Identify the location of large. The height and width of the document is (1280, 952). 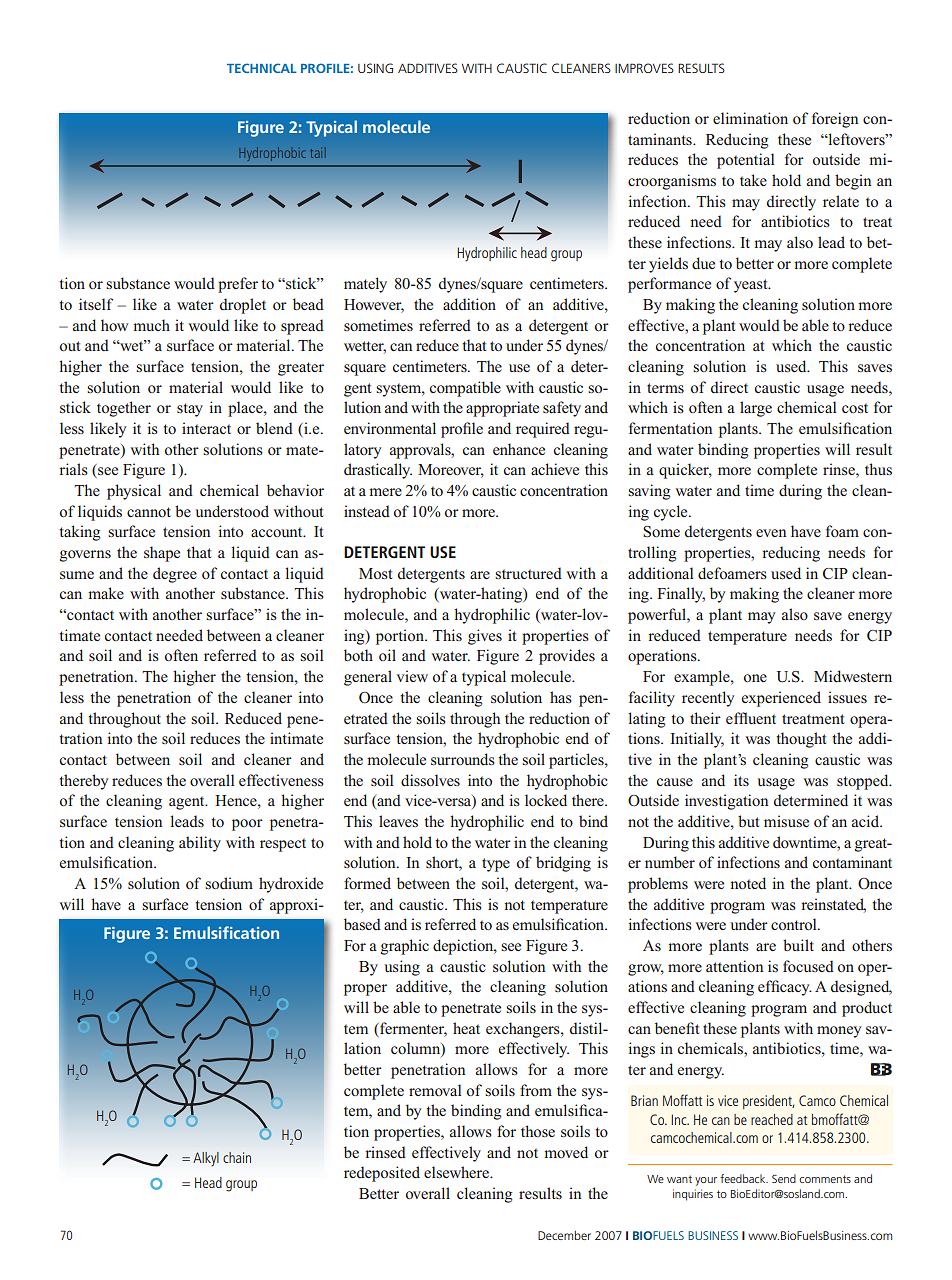
(756, 409).
